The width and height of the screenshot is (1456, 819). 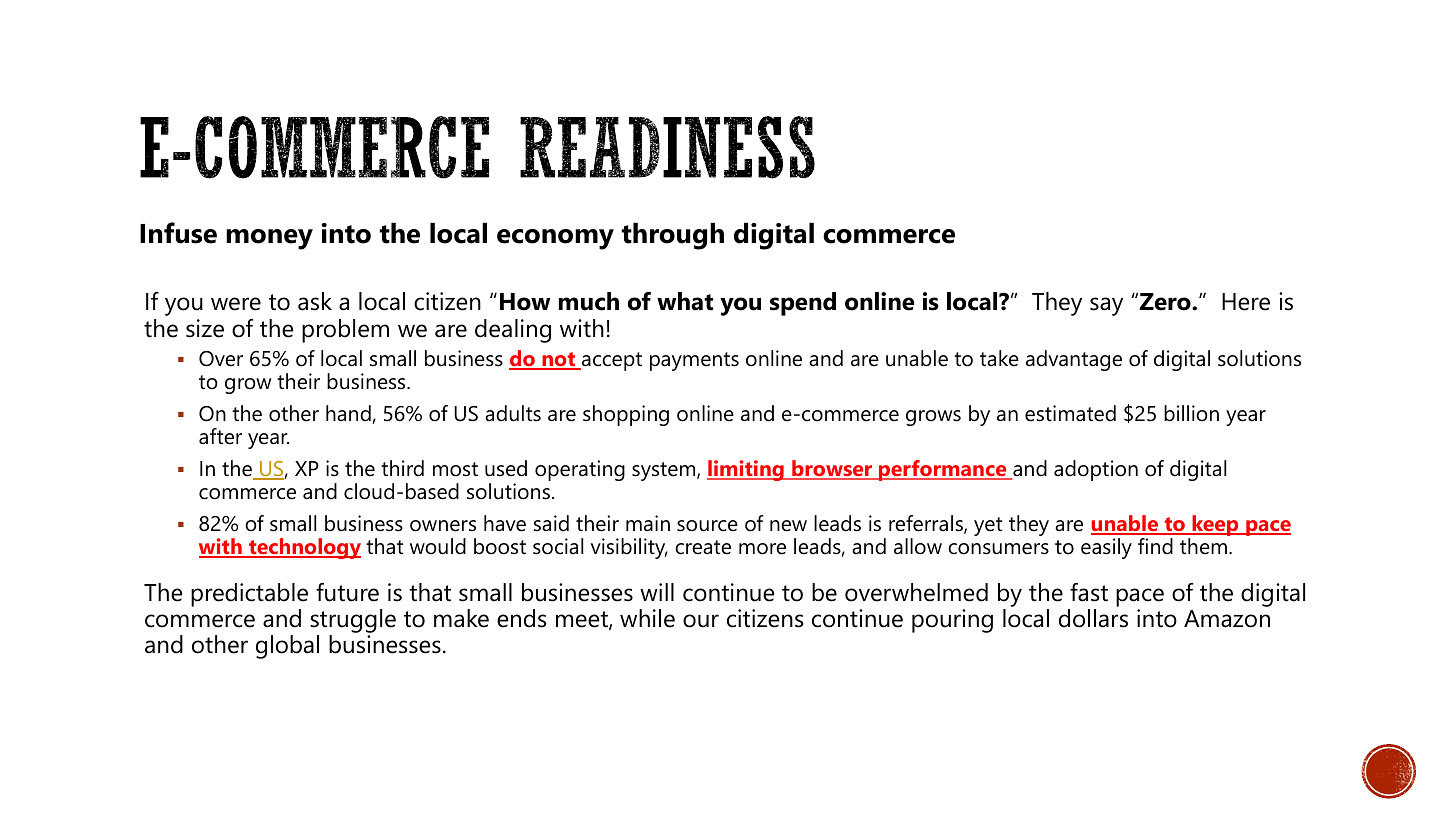 What do you see at coordinates (694, 361) in the screenshot?
I see `payments` at bounding box center [694, 361].
